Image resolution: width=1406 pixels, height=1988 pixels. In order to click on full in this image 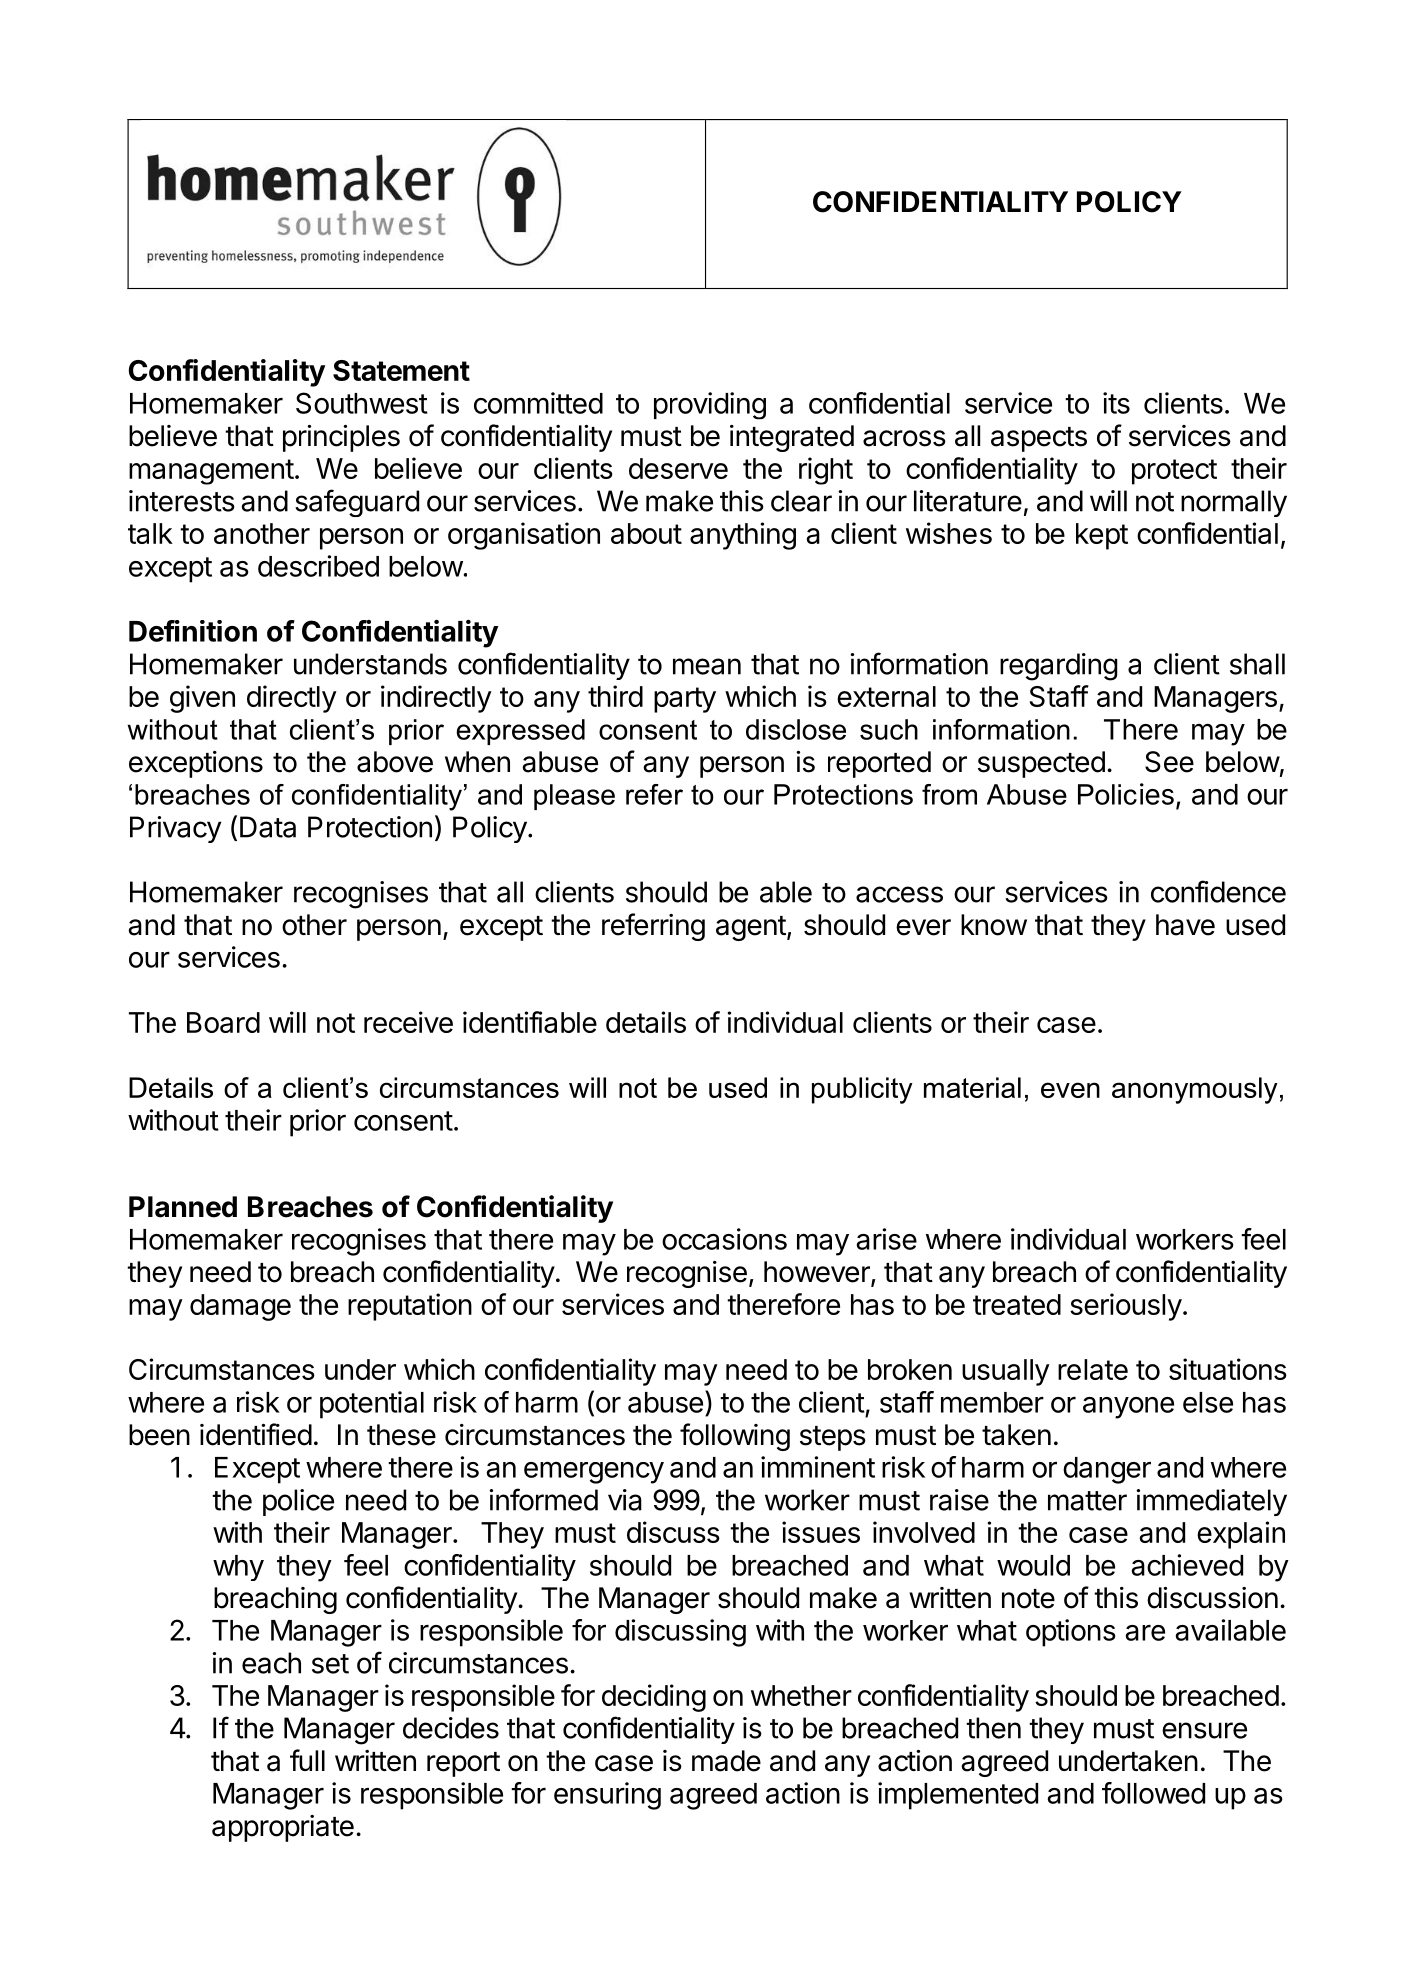, I will do `click(307, 1760)`.
